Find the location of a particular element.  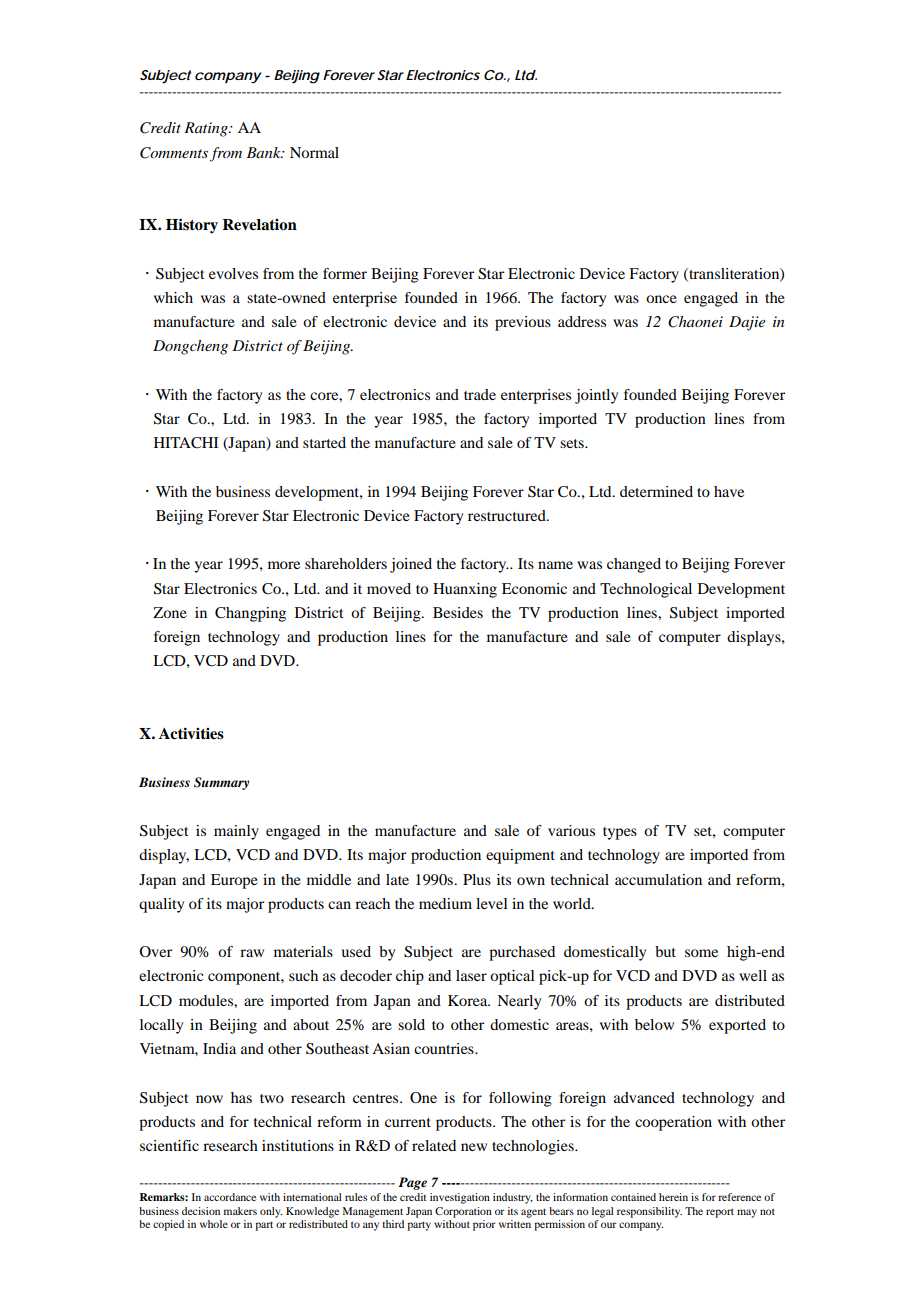

Normal is located at coordinates (314, 152).
